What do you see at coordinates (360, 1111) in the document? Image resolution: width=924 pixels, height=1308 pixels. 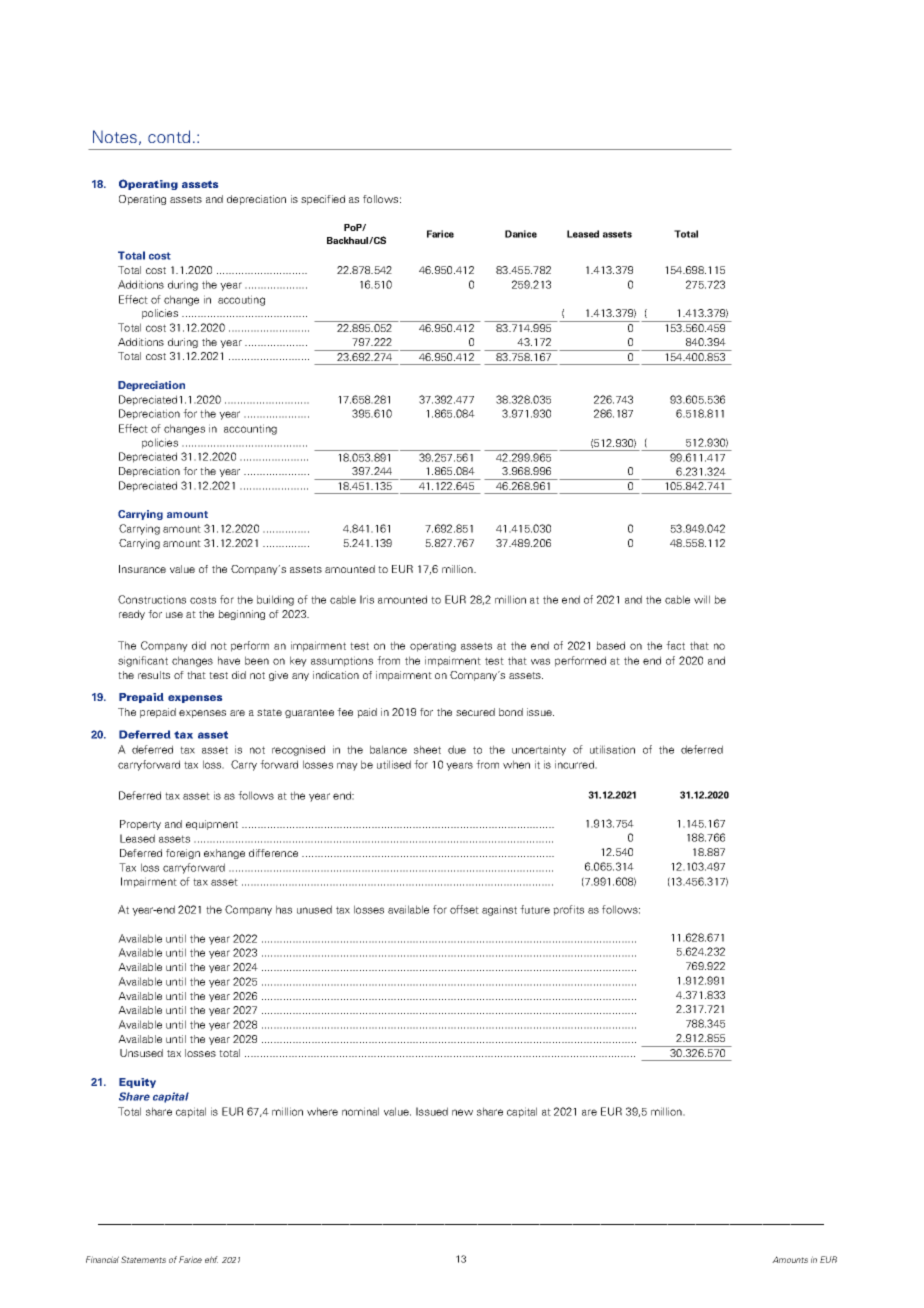 I see `nominal` at bounding box center [360, 1111].
